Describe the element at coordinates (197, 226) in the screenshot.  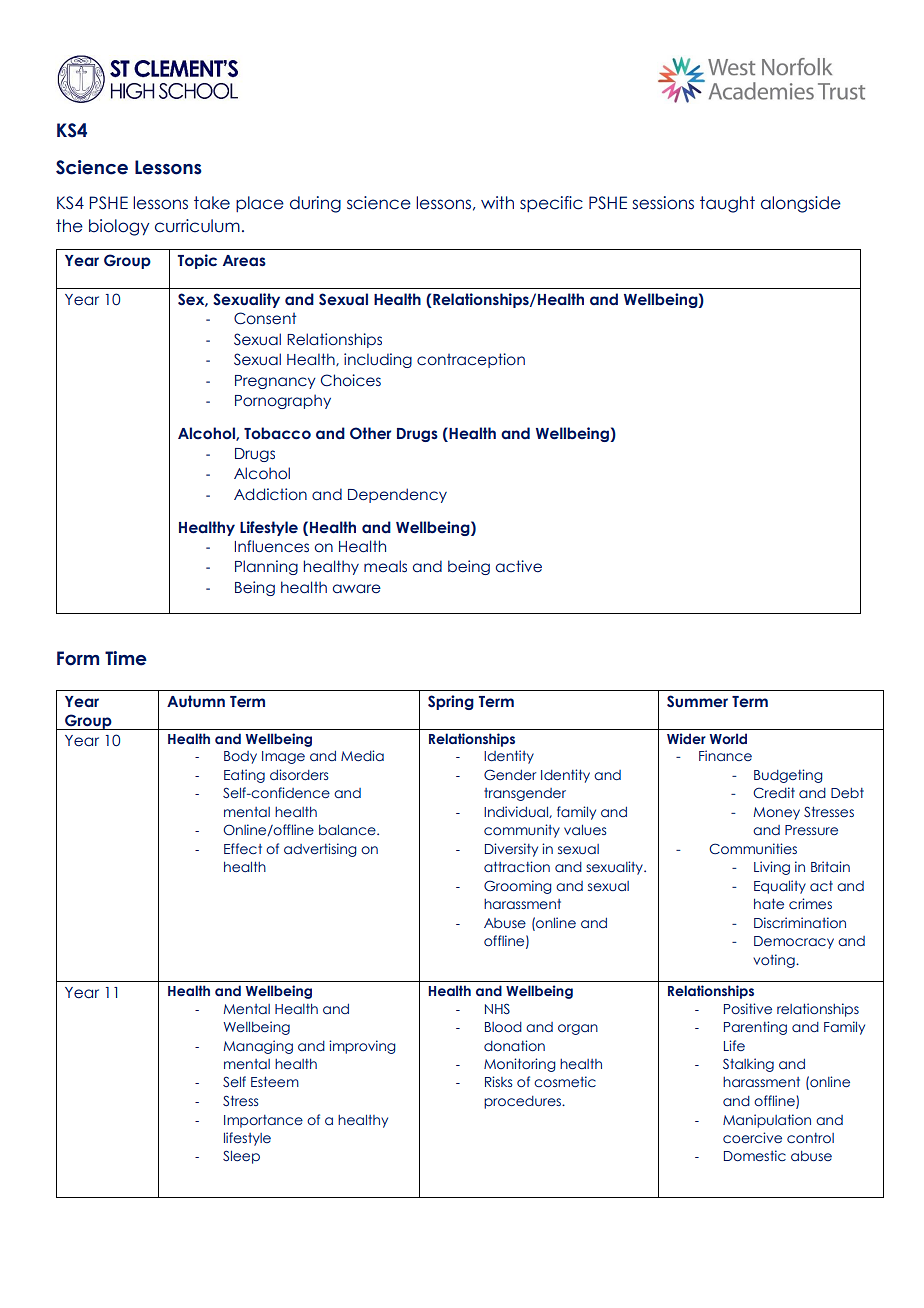
I see `curriculum` at that location.
